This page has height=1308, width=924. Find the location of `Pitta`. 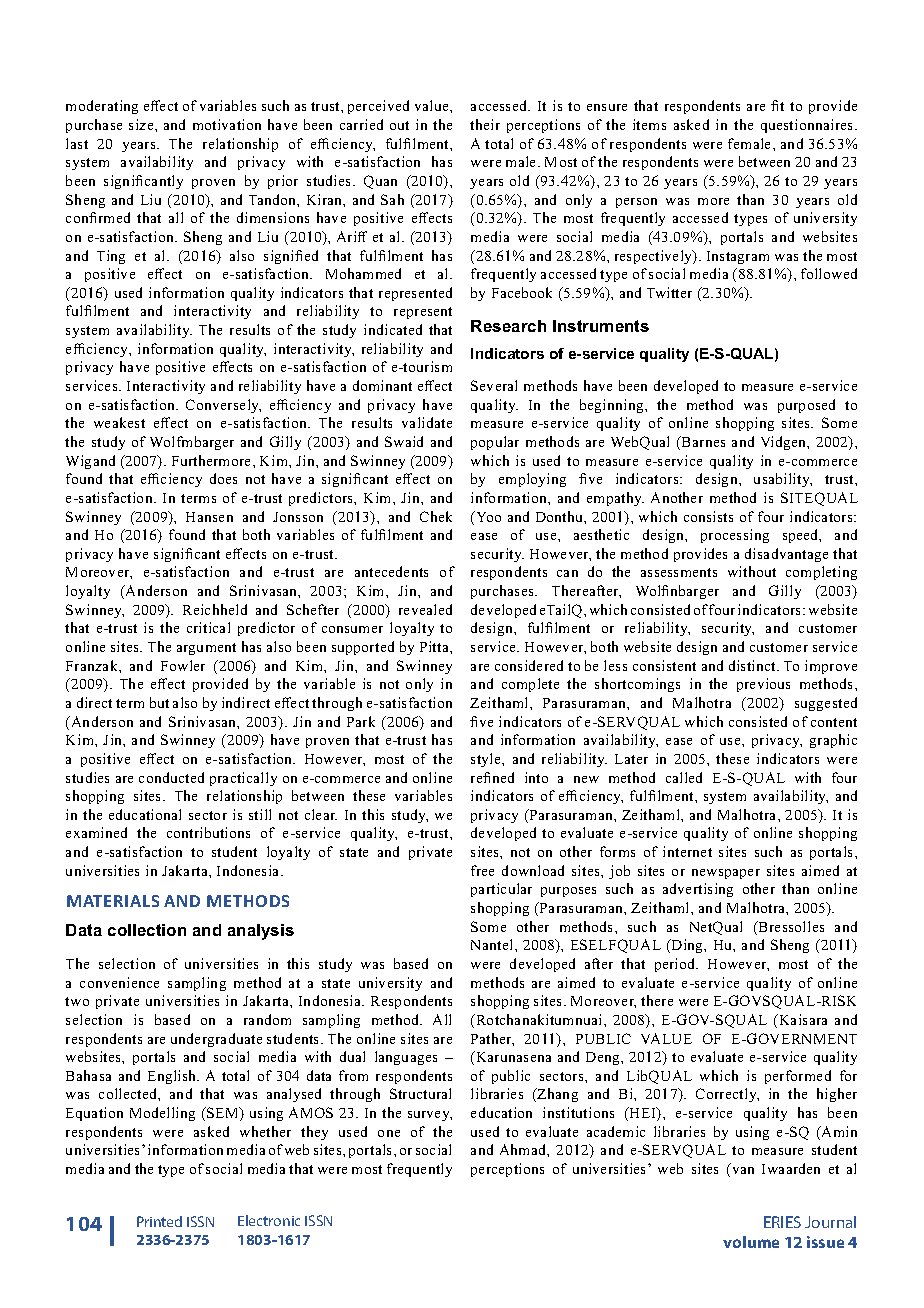

Pitta is located at coordinates (435, 646).
